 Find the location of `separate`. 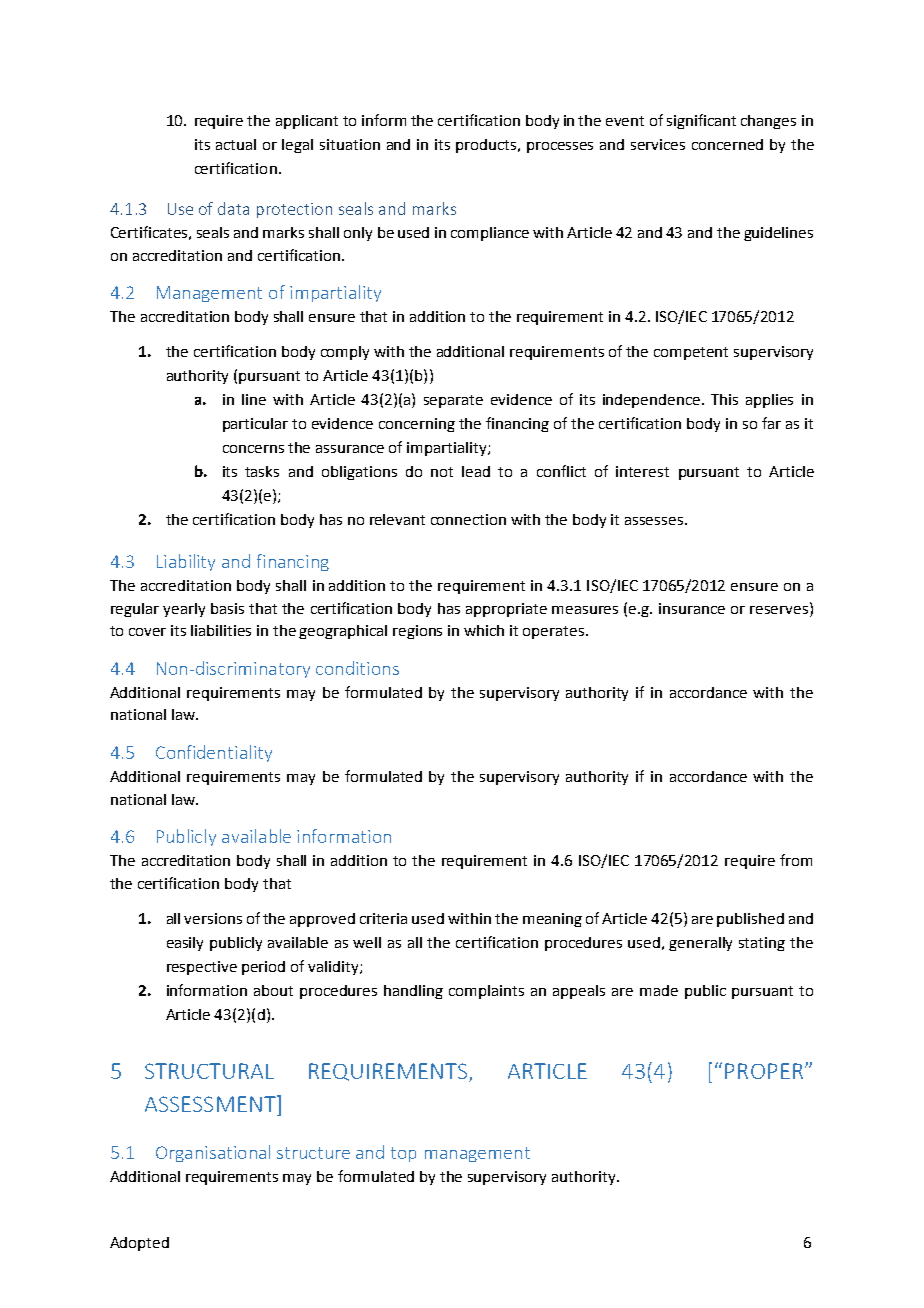

separate is located at coordinates (453, 401).
